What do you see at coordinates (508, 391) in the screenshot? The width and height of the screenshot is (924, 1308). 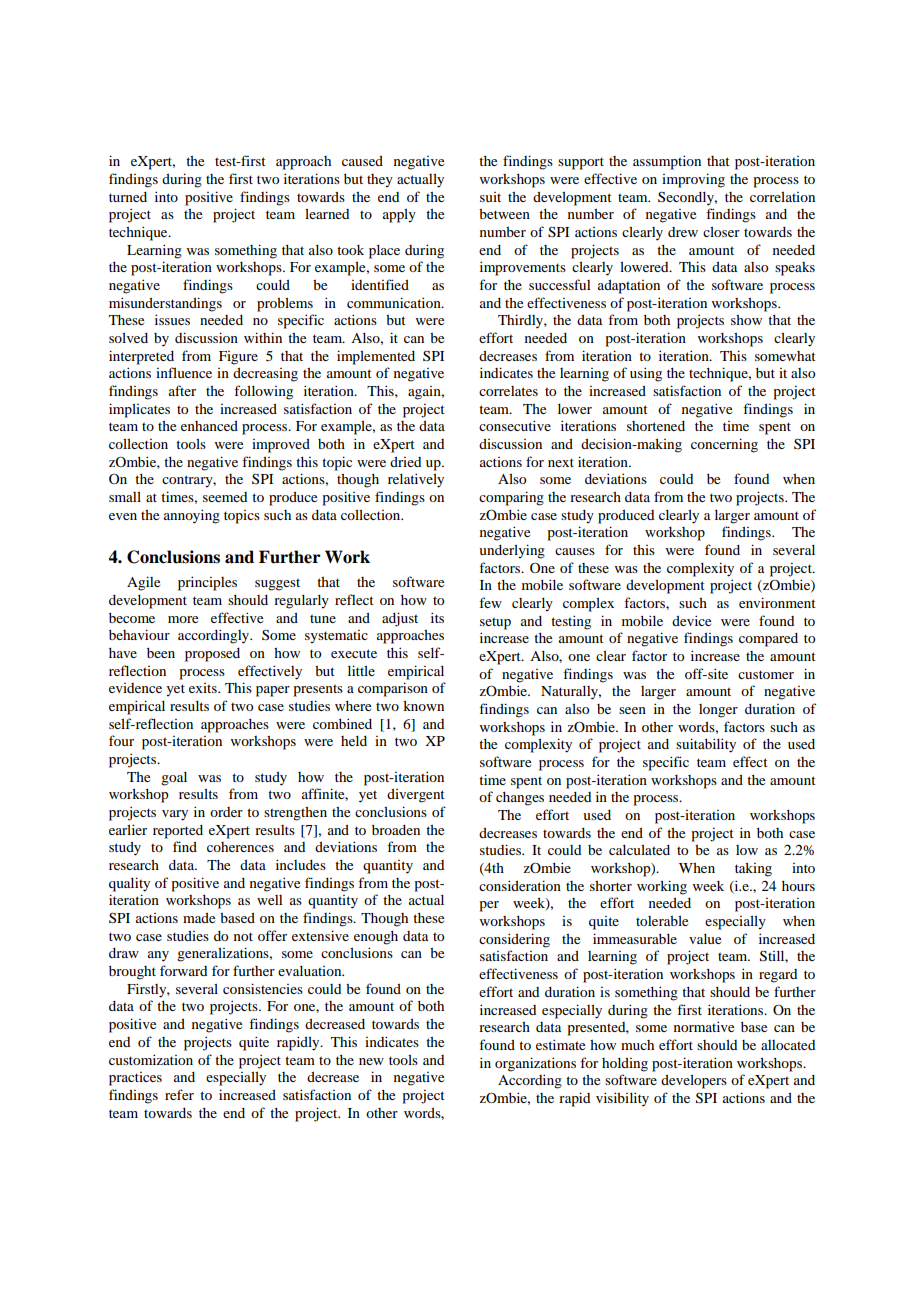 I see `correlates` at bounding box center [508, 391].
